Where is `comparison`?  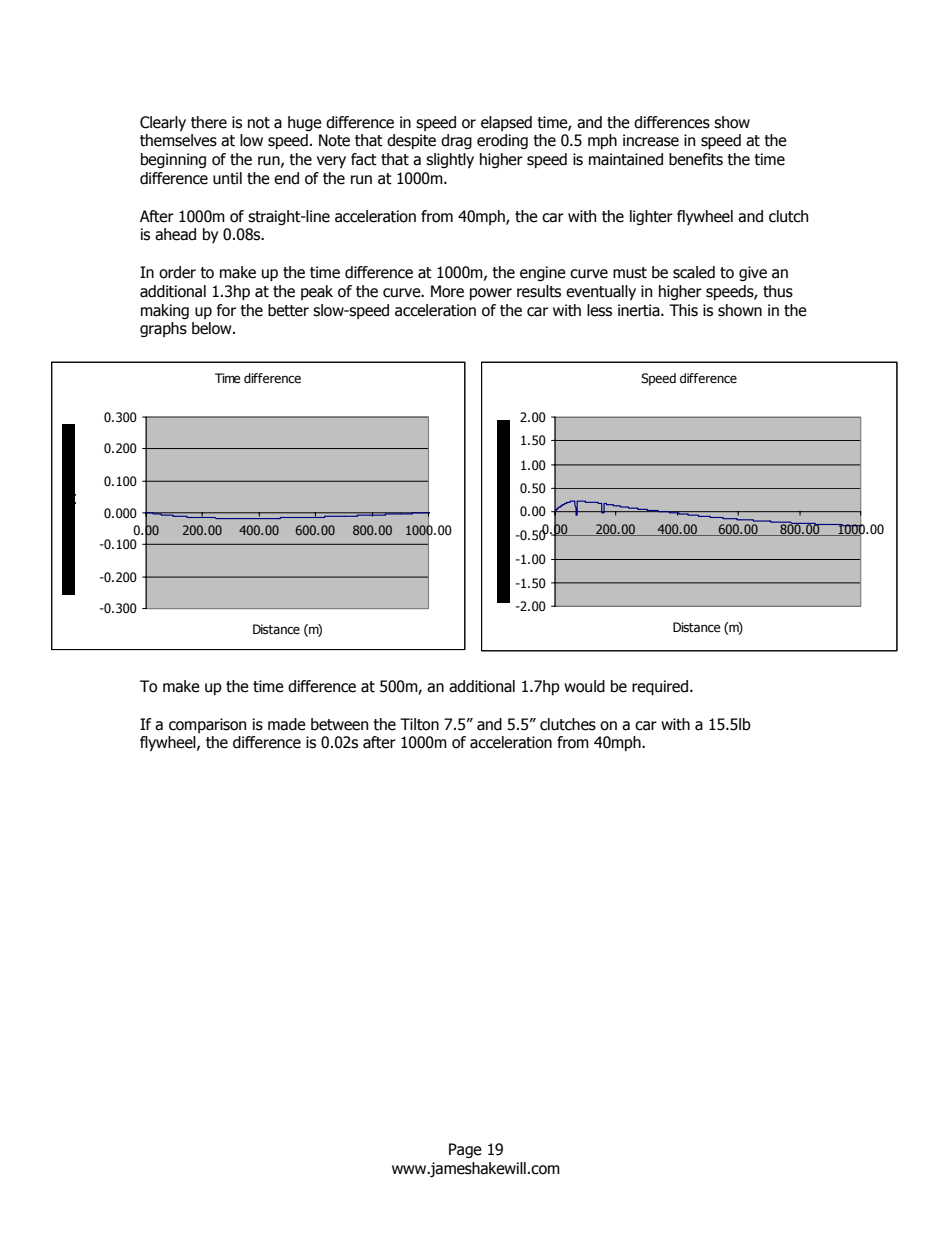 comparison is located at coordinates (207, 725).
